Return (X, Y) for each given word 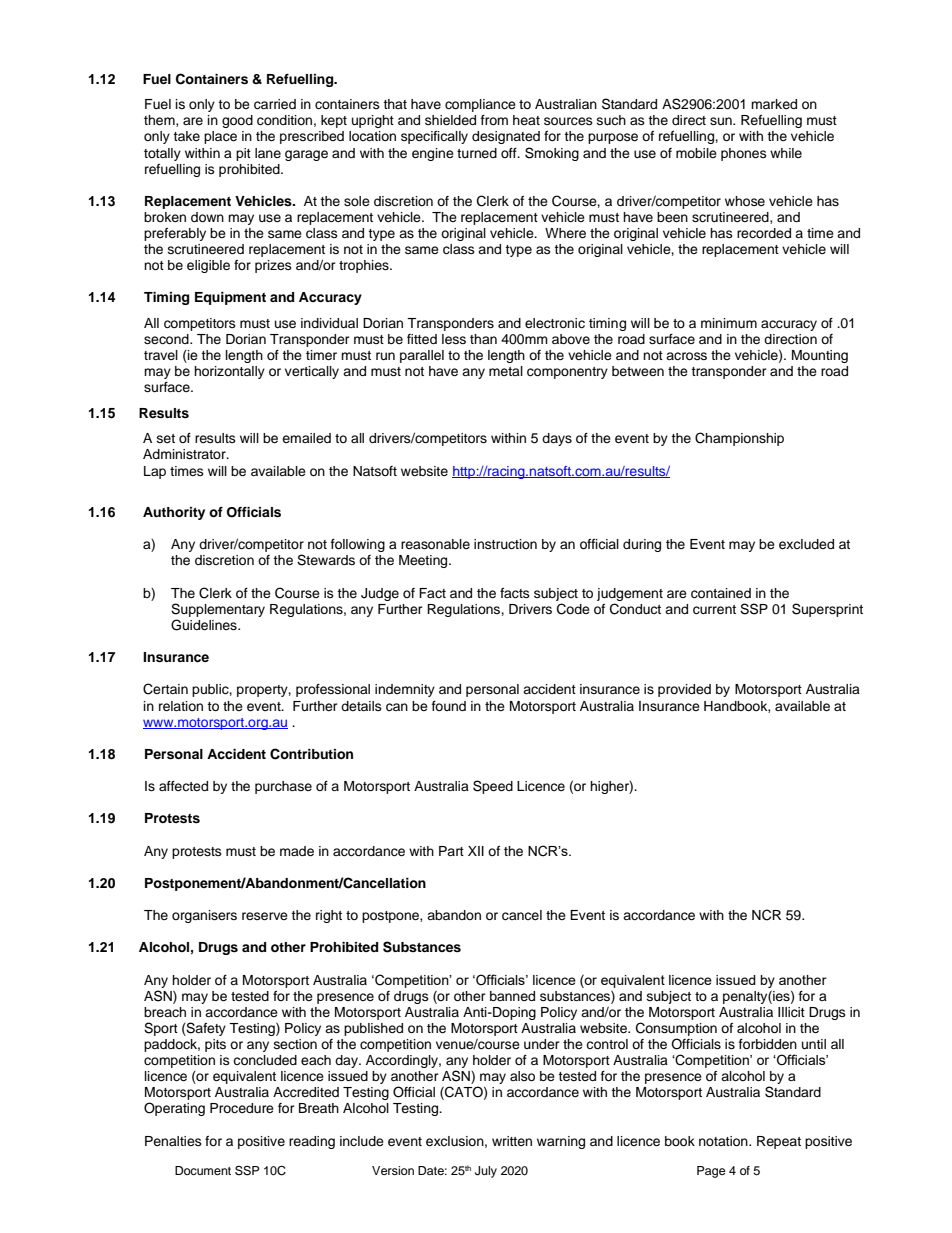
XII (476, 851)
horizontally (229, 372)
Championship (739, 439)
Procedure (242, 1108)
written (512, 1141)
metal (506, 371)
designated (506, 137)
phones (744, 154)
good (237, 121)
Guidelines (205, 625)
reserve (265, 916)
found (449, 706)
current (714, 610)
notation (724, 1141)
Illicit (791, 1012)
